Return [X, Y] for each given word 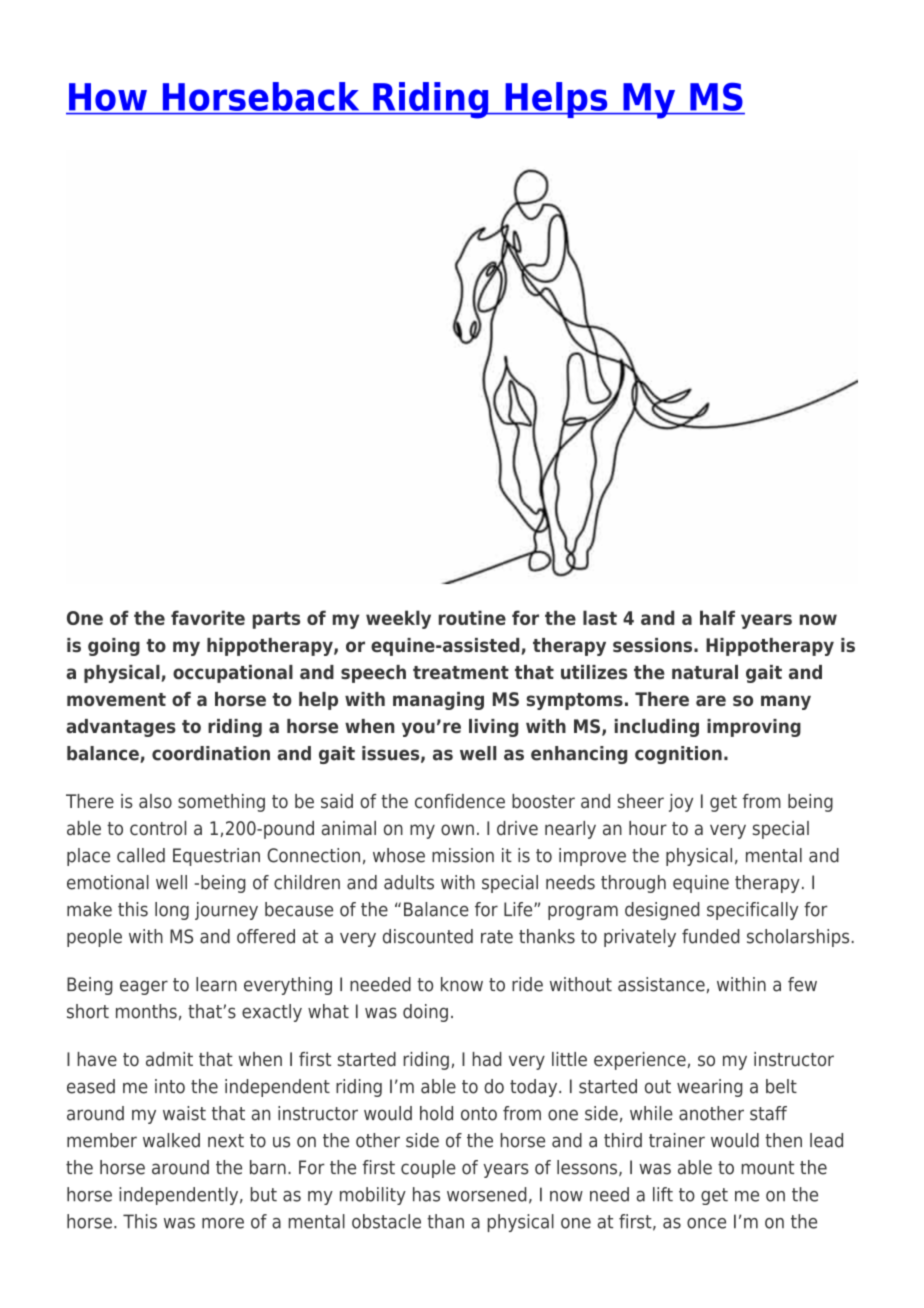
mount [768, 1168]
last [600, 617]
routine [472, 617]
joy [681, 803]
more [223, 1223]
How [108, 97]
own [457, 829]
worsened [487, 1194]
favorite [208, 617]
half [717, 617]
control [158, 828]
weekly [398, 619]
